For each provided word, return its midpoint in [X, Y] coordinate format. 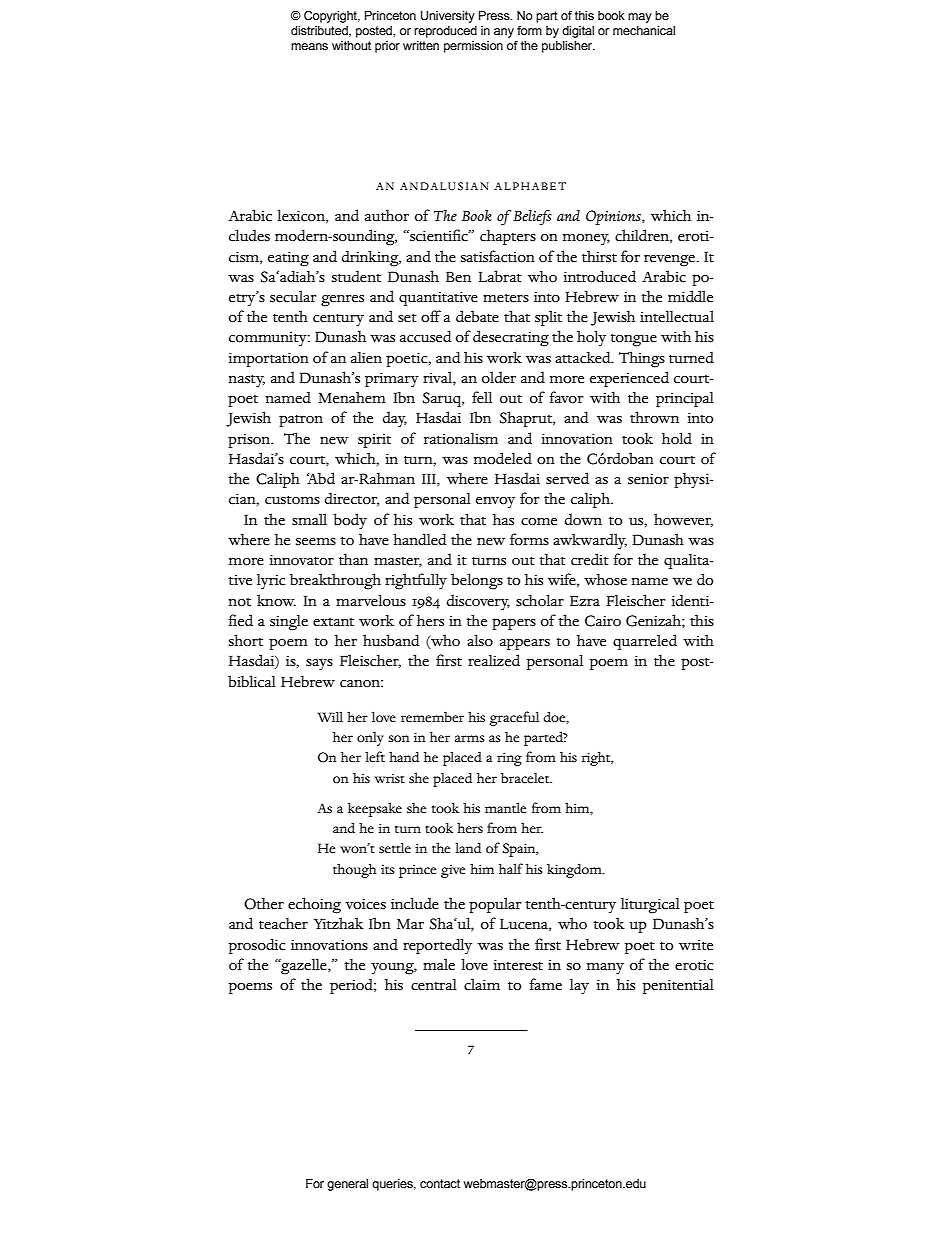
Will [330, 716]
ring [509, 759]
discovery [478, 602]
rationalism [461, 438]
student [356, 276]
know [276, 600]
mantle [505, 808]
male [439, 964]
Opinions [614, 217]
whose [605, 579]
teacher [283, 923]
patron [301, 421]
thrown [654, 417]
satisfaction [498, 256]
